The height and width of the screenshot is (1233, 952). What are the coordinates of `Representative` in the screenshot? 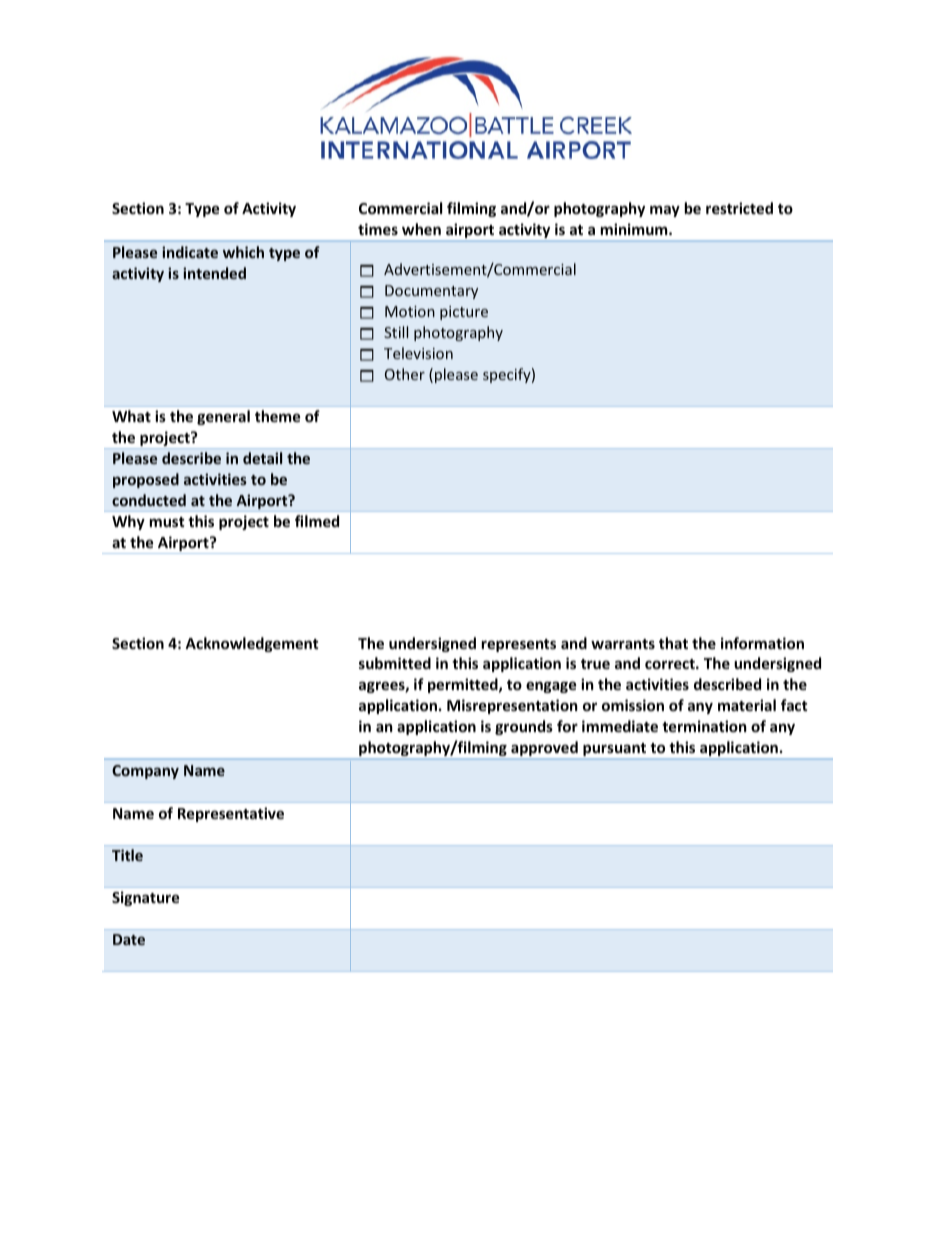 It's located at (231, 814).
